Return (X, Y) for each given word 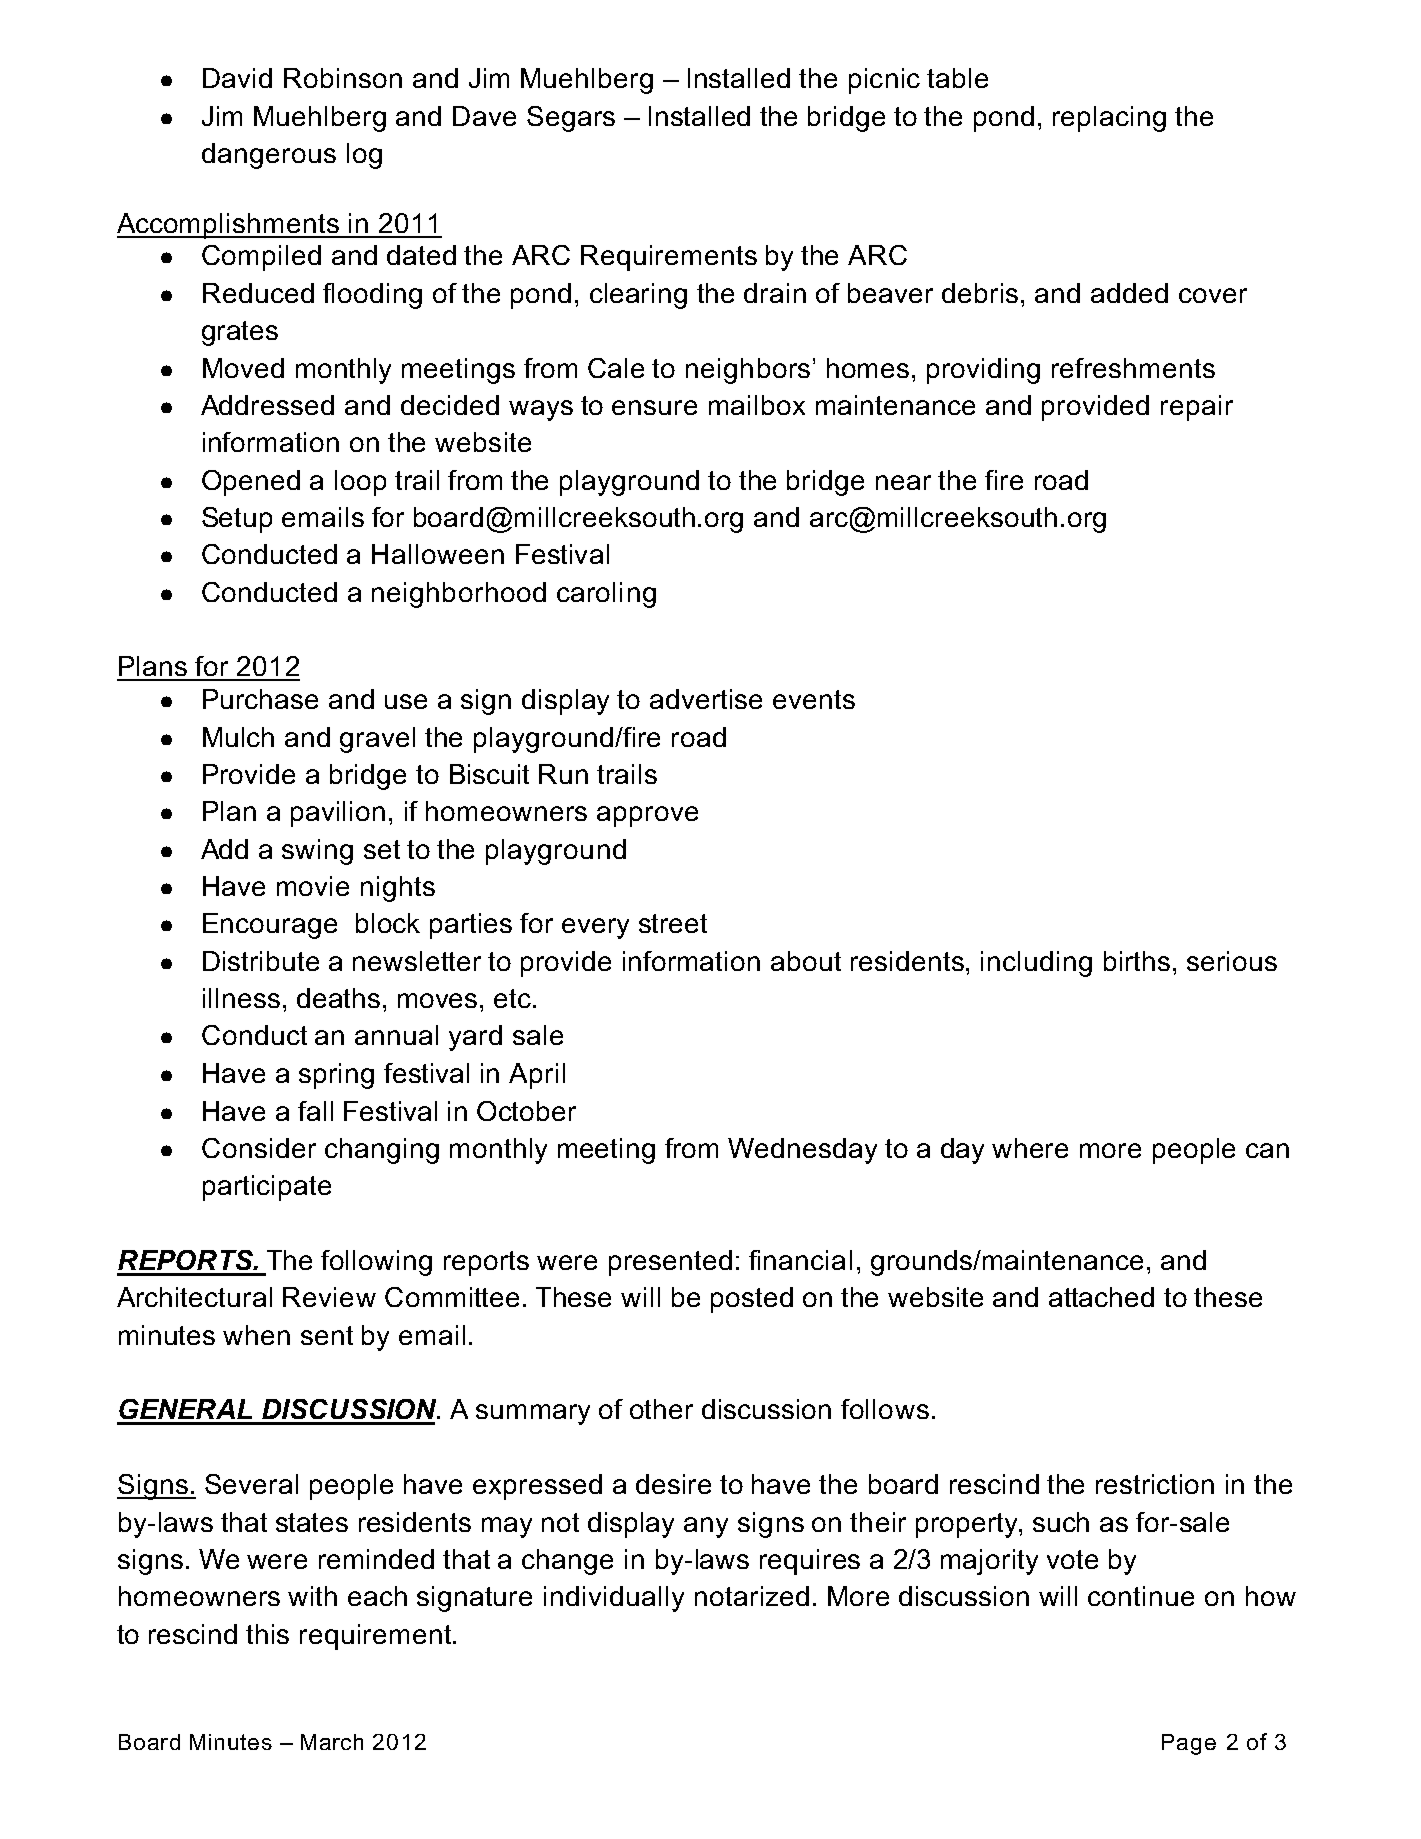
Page (1189, 1744)
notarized (752, 1596)
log (364, 156)
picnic (884, 81)
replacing (1109, 119)
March (332, 1742)
